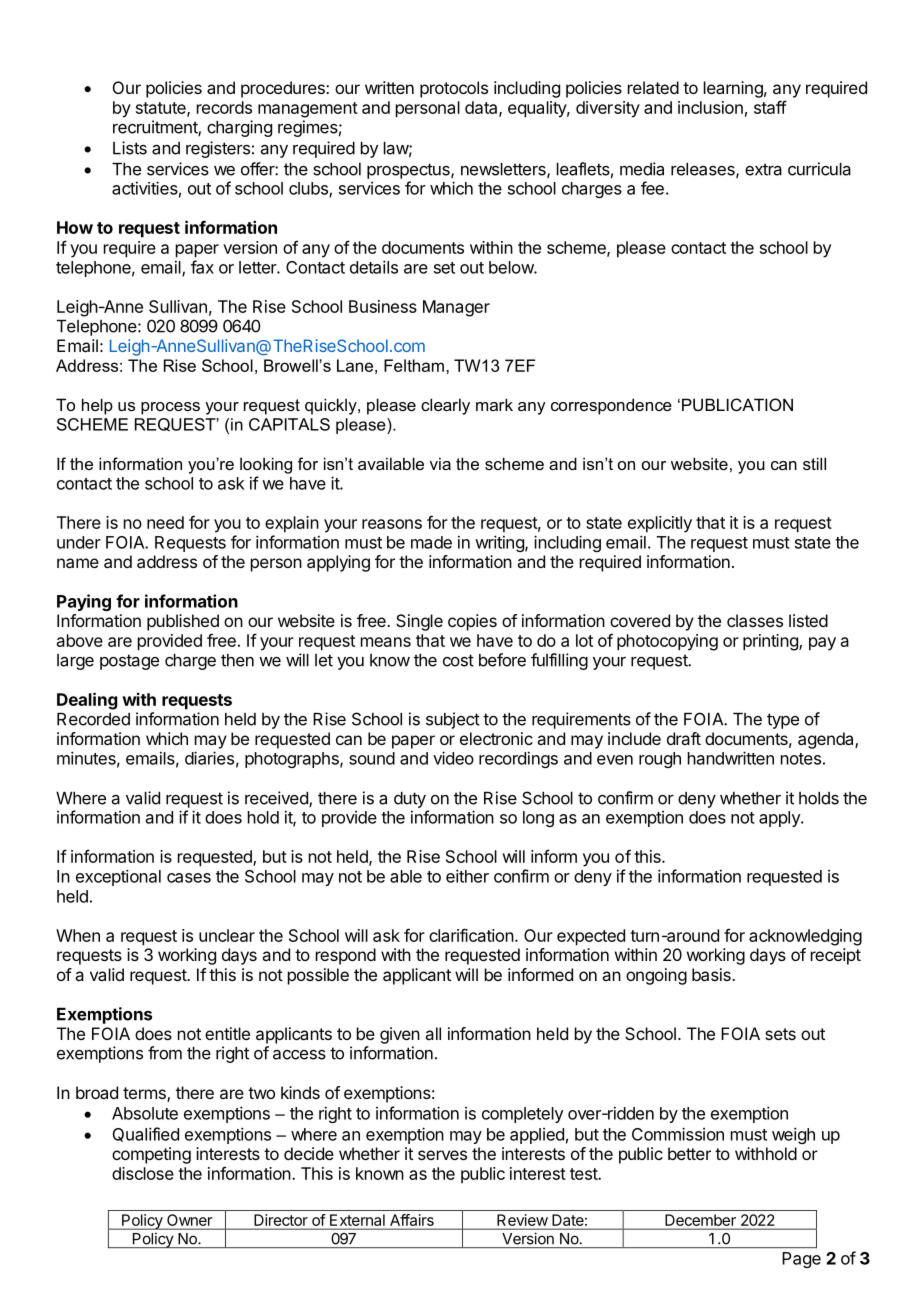  What do you see at coordinates (129, 662) in the screenshot?
I see `postage` at bounding box center [129, 662].
